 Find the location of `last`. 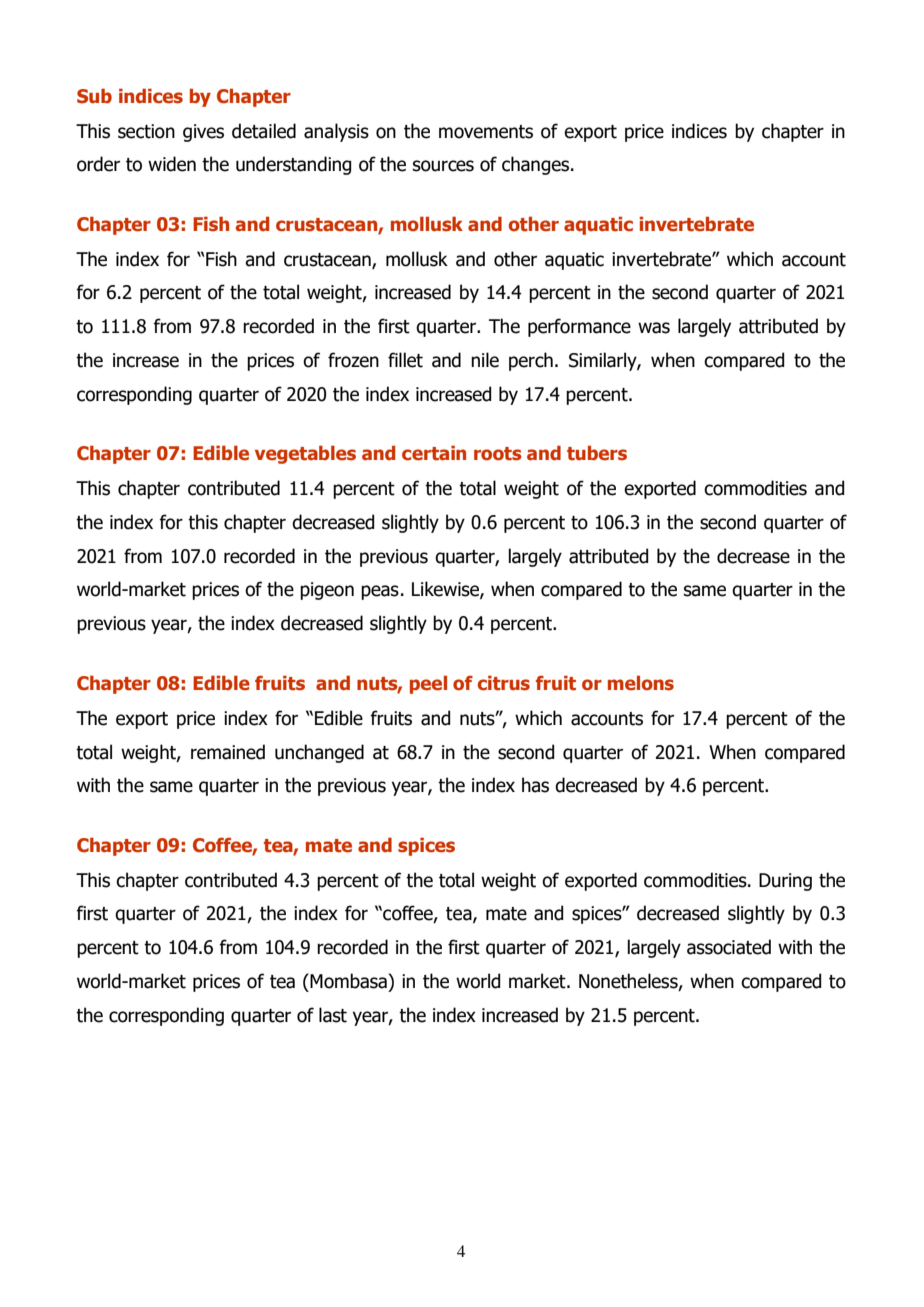

last is located at coordinates (333, 1015).
